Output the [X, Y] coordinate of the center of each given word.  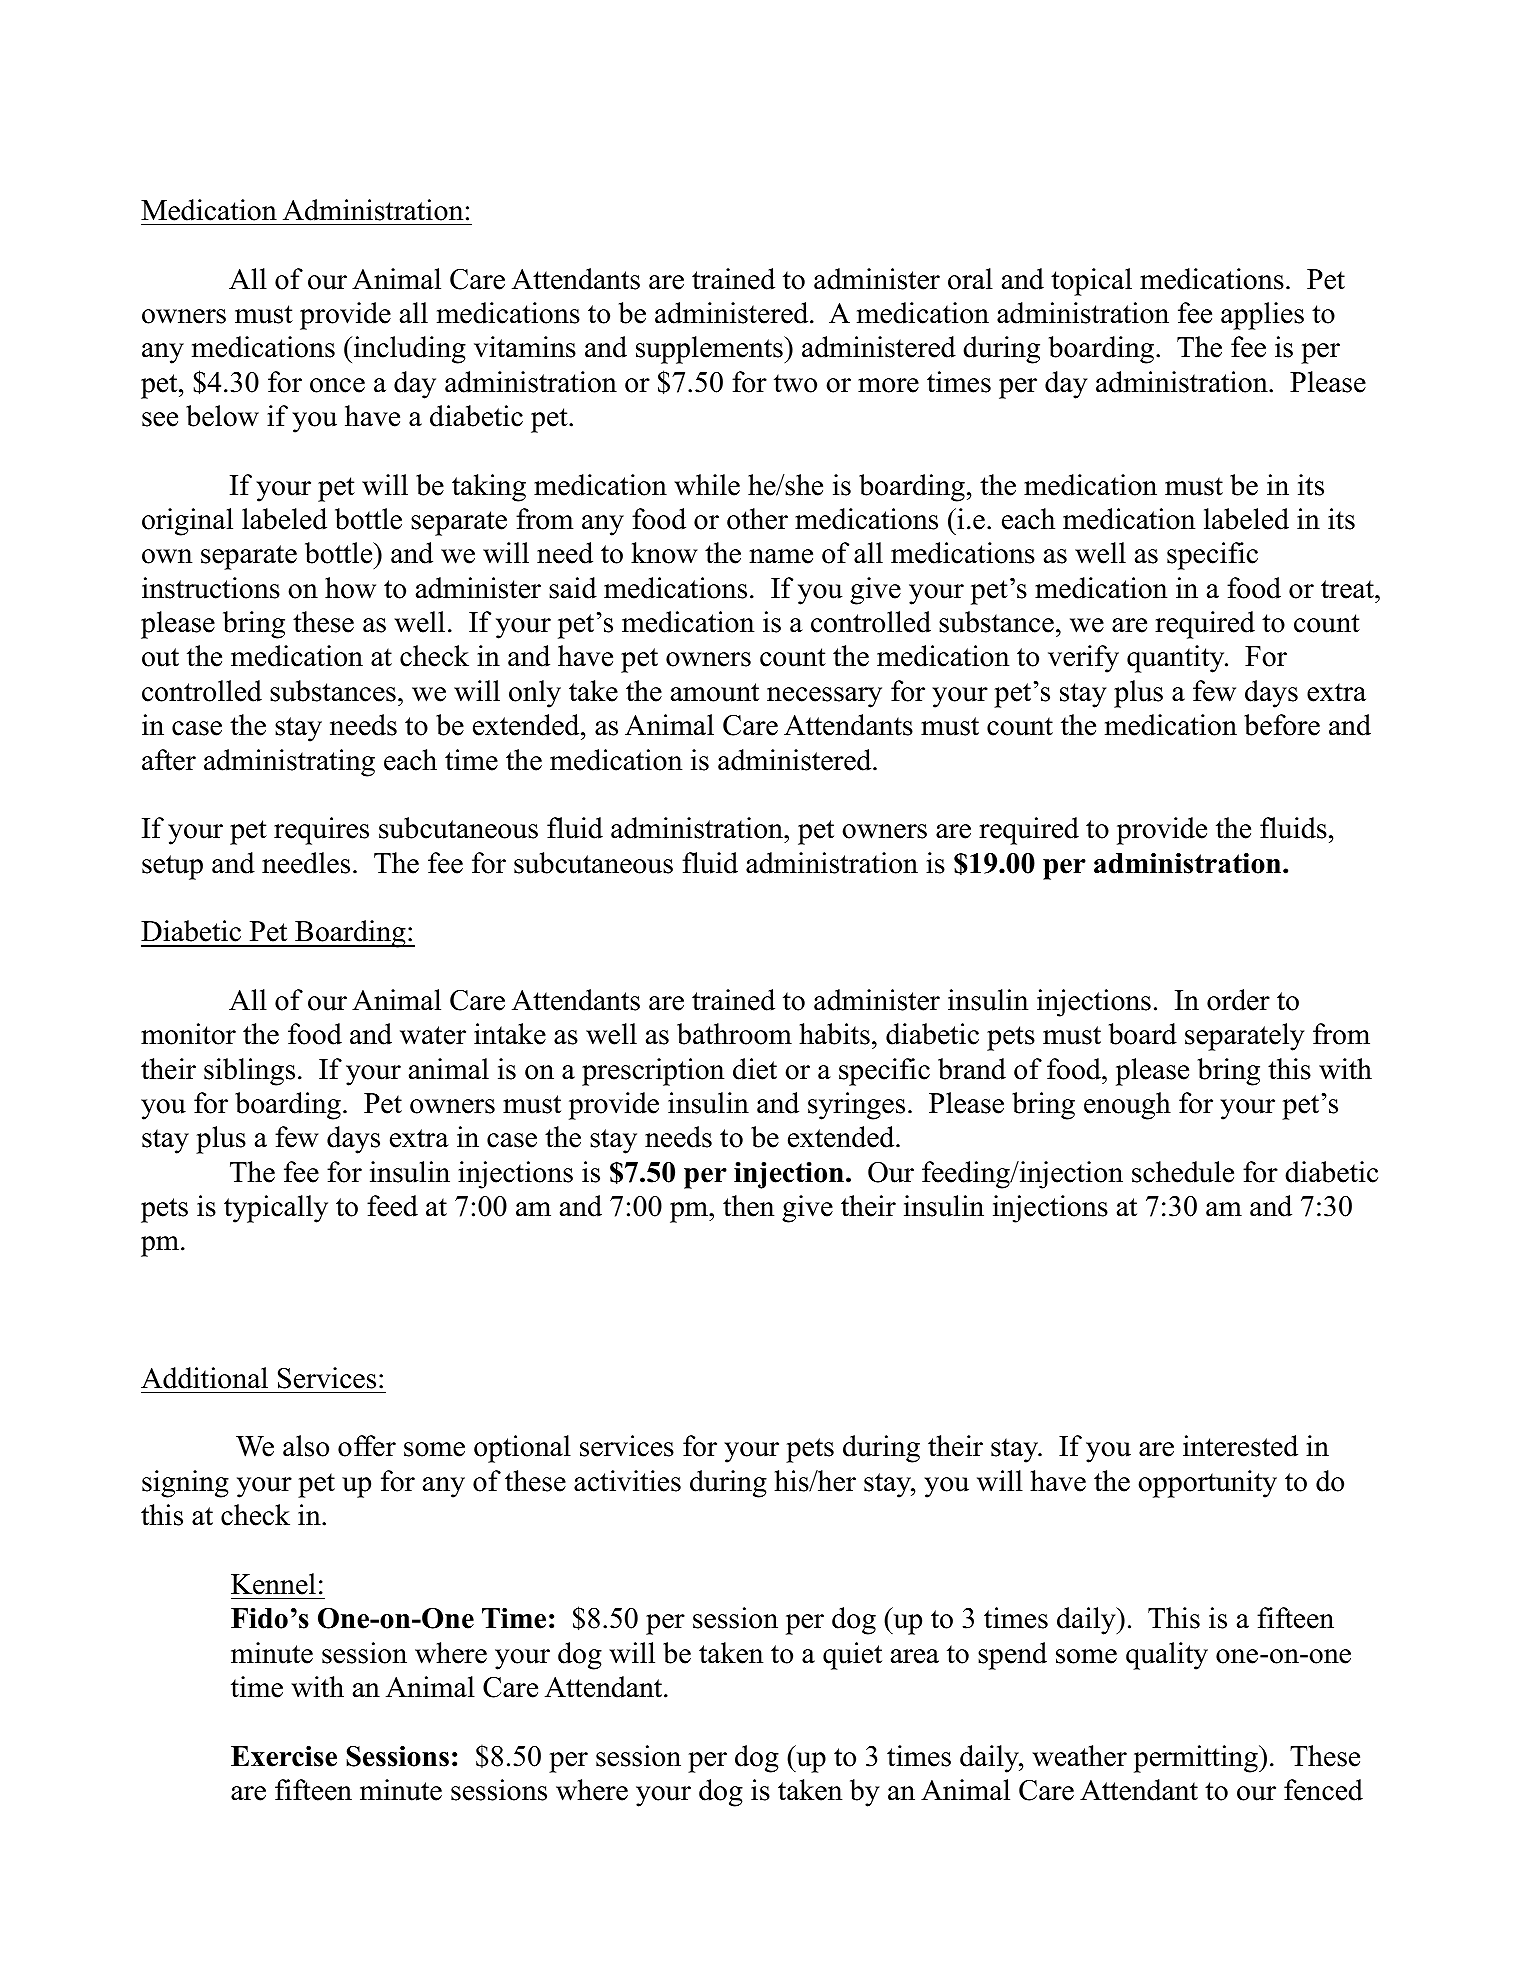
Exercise [284, 1756]
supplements [710, 350]
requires [321, 831]
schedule [1183, 1172]
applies [1262, 316]
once [337, 385]
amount [715, 692]
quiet [852, 1656]
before [1282, 725]
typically [276, 1209]
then [748, 1206]
